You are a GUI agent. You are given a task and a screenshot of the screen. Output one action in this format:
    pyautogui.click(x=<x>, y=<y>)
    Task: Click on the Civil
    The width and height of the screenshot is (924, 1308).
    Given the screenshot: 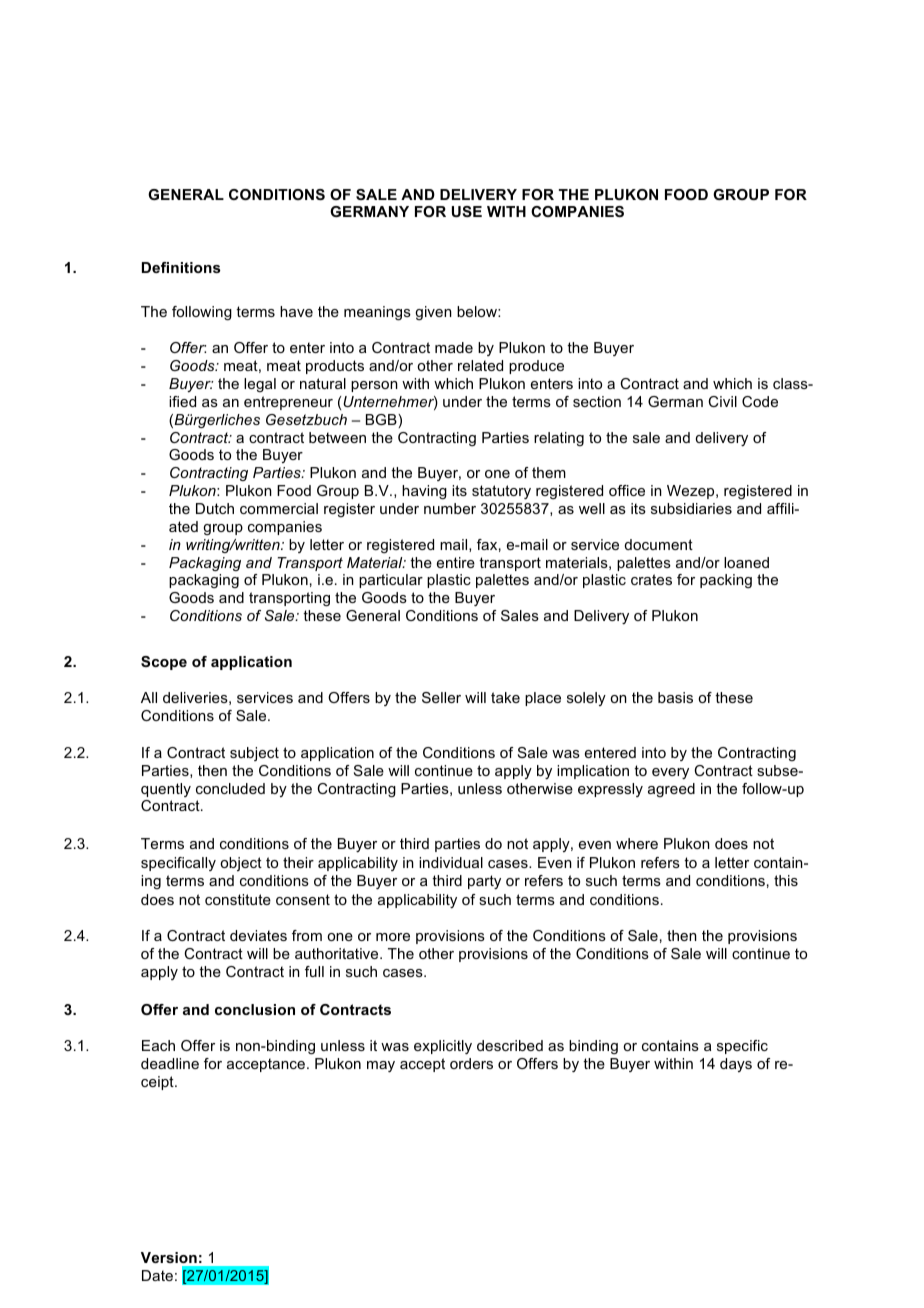 What is the action you would take?
    pyautogui.click(x=722, y=401)
